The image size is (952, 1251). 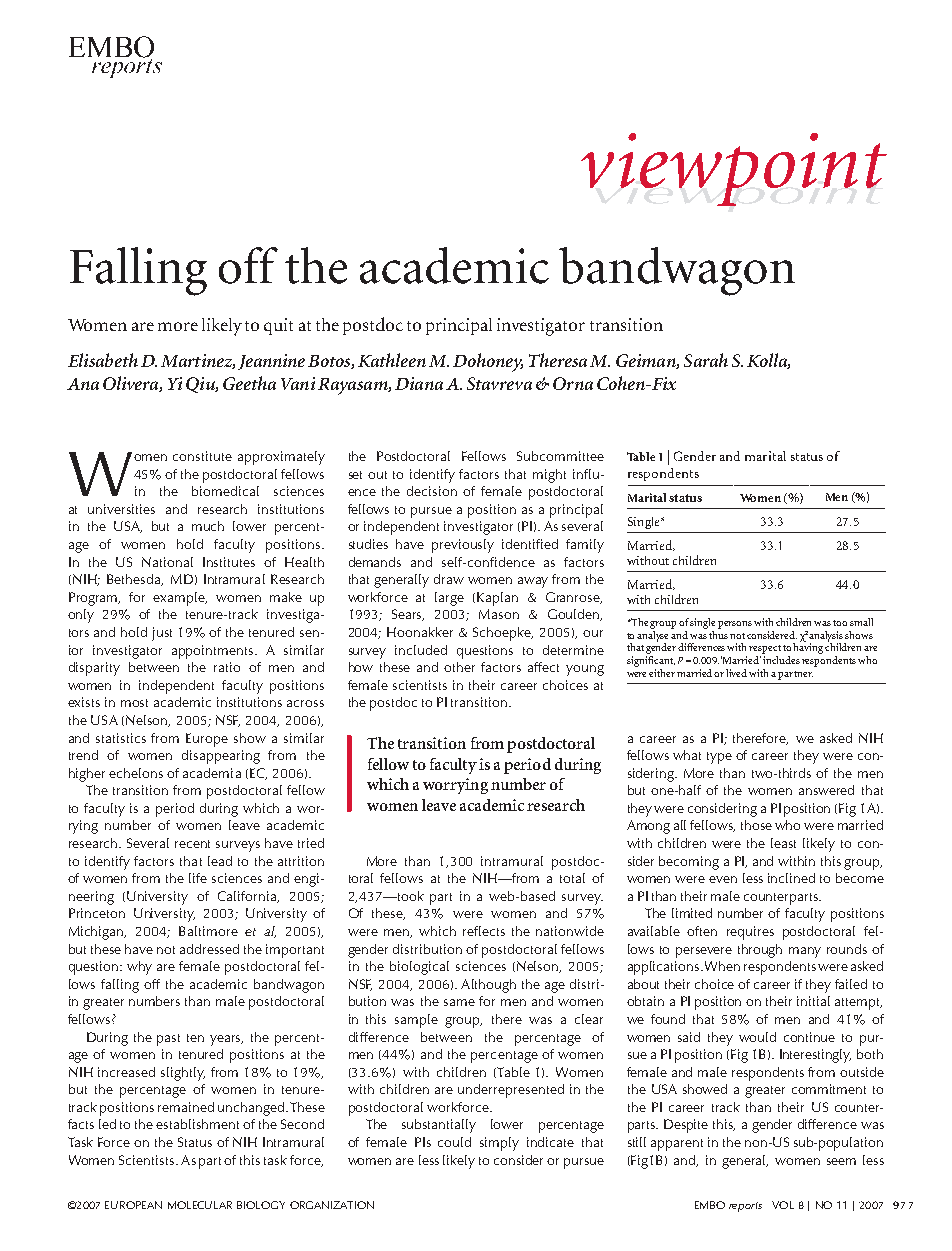 I want to click on Molecular, so click(x=200, y=1205).
